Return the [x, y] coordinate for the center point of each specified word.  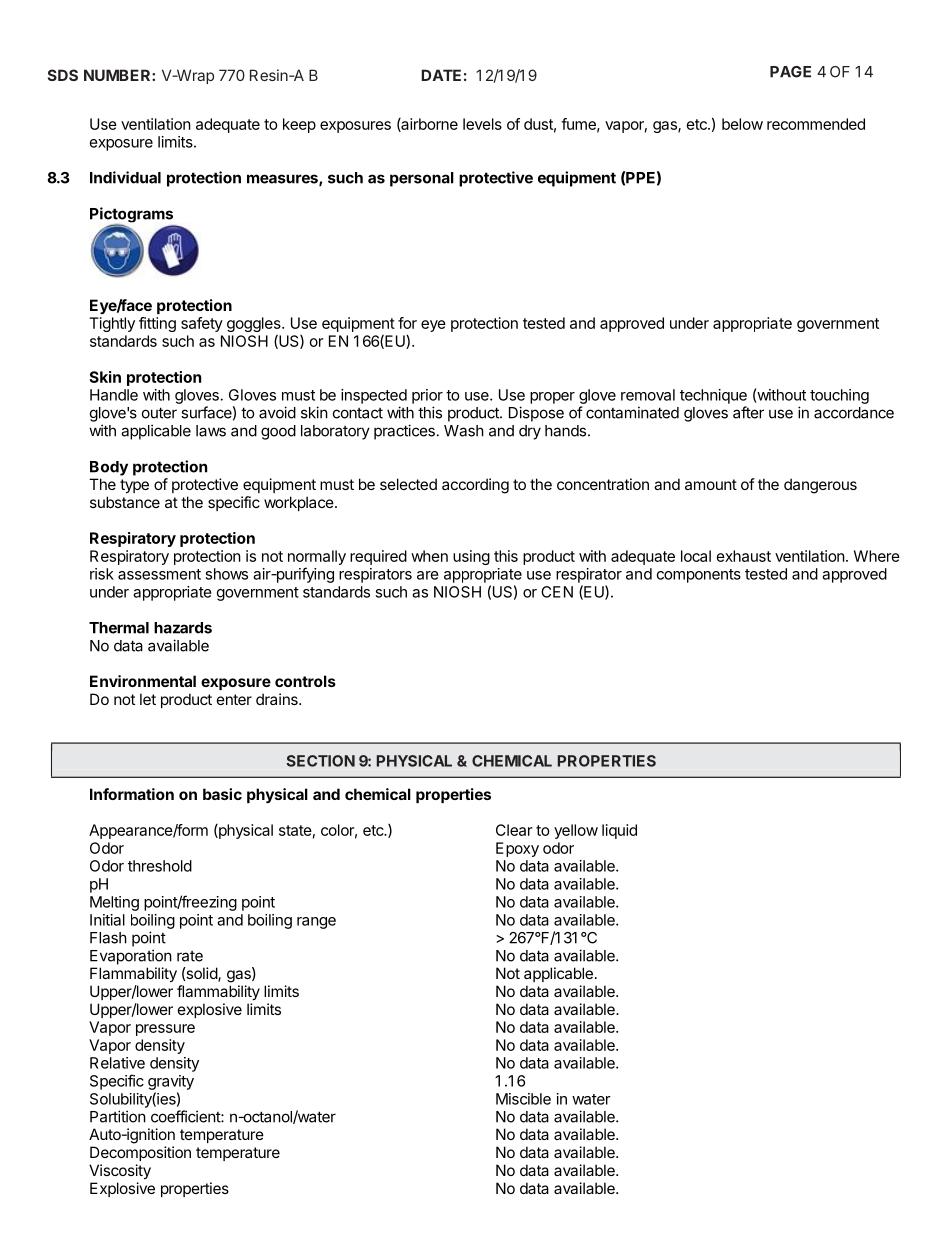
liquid [619, 831]
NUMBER [118, 75]
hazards [183, 628]
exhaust [744, 556]
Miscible [523, 1099]
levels [482, 124]
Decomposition [140, 1153]
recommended [816, 124]
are [428, 575]
